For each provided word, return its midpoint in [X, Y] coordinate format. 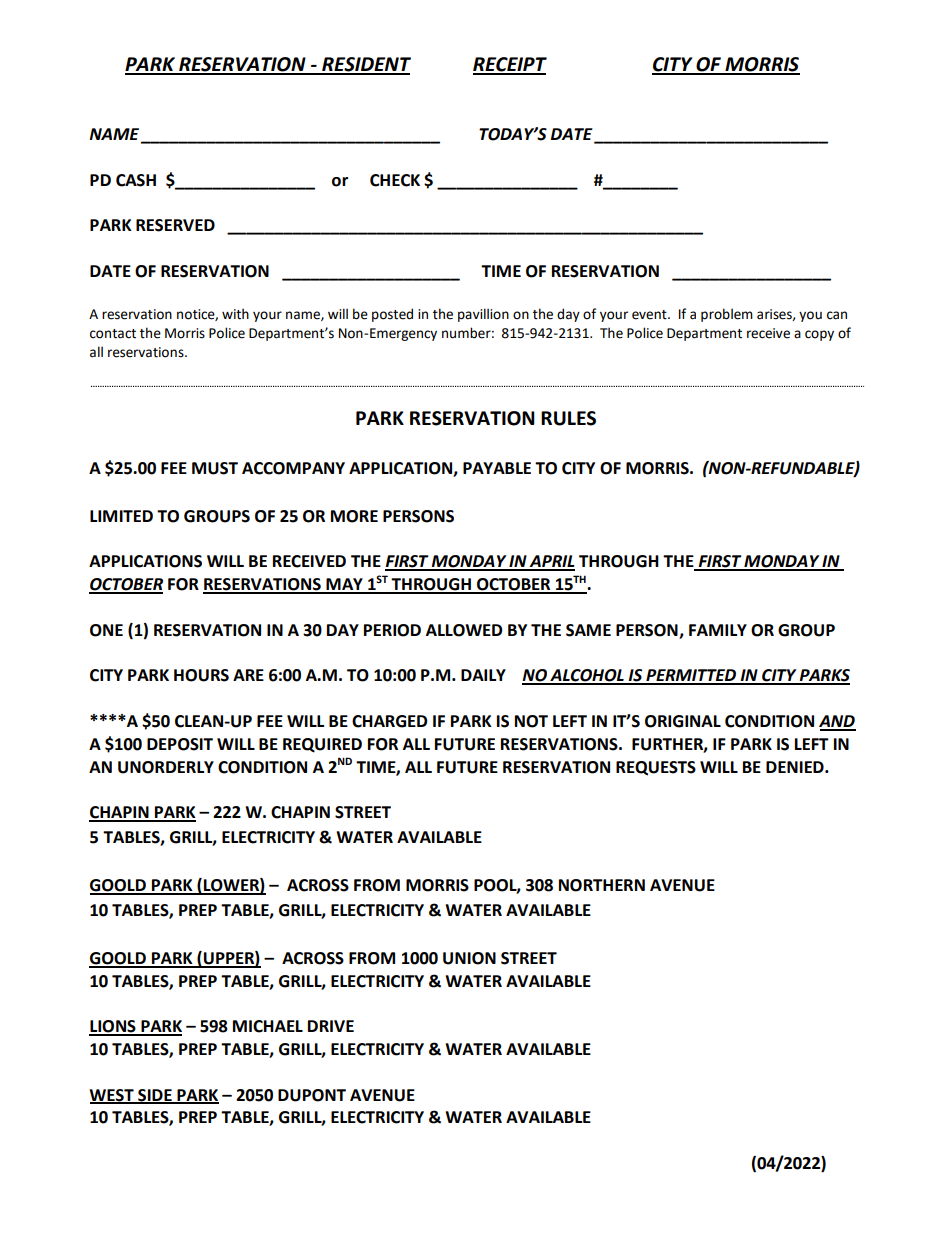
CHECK [395, 180]
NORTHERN [602, 885]
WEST [112, 1096]
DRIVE [331, 1026]
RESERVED [175, 225]
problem [727, 315]
